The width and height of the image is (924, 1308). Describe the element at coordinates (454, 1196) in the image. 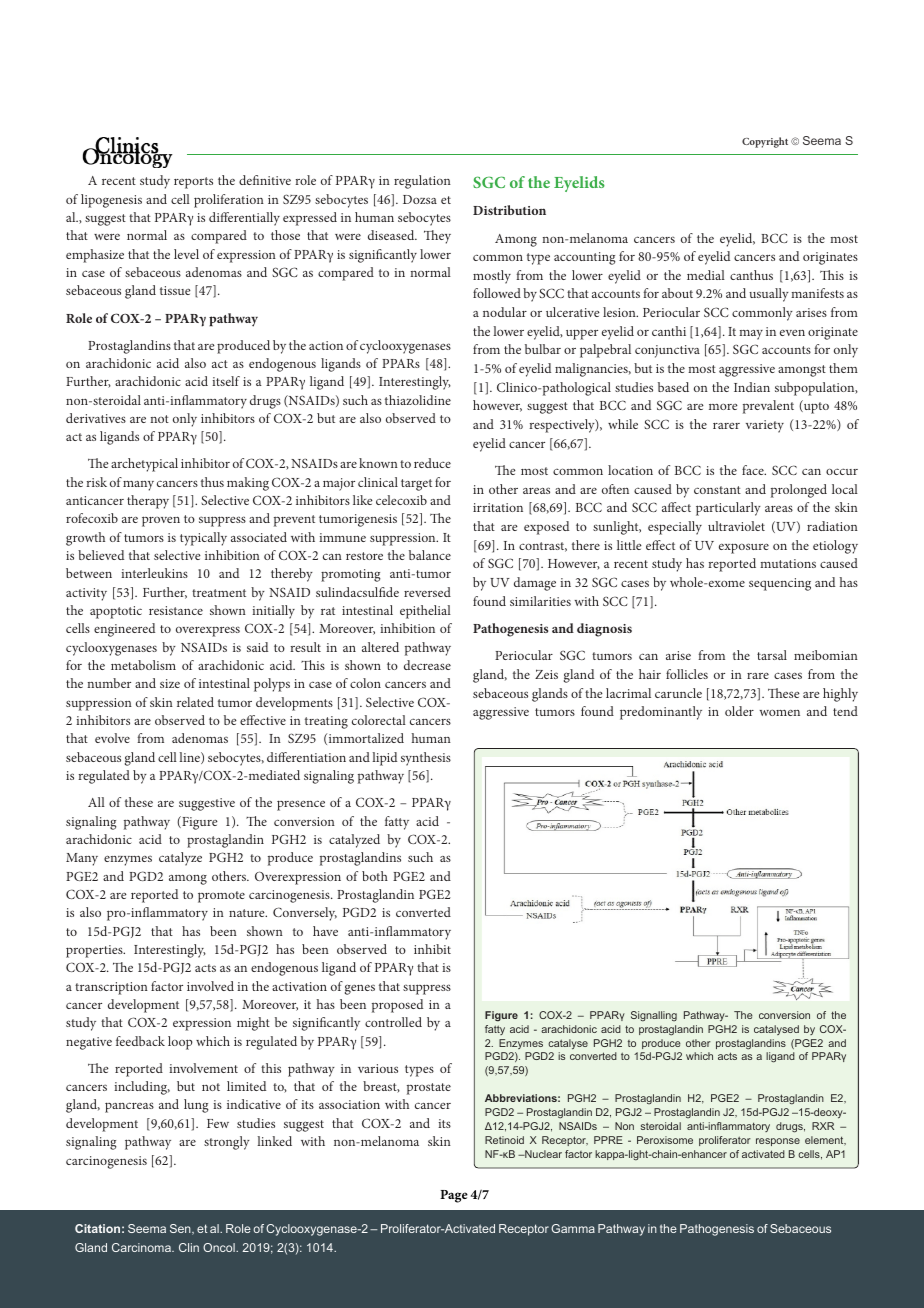

I see `Page` at that location.
